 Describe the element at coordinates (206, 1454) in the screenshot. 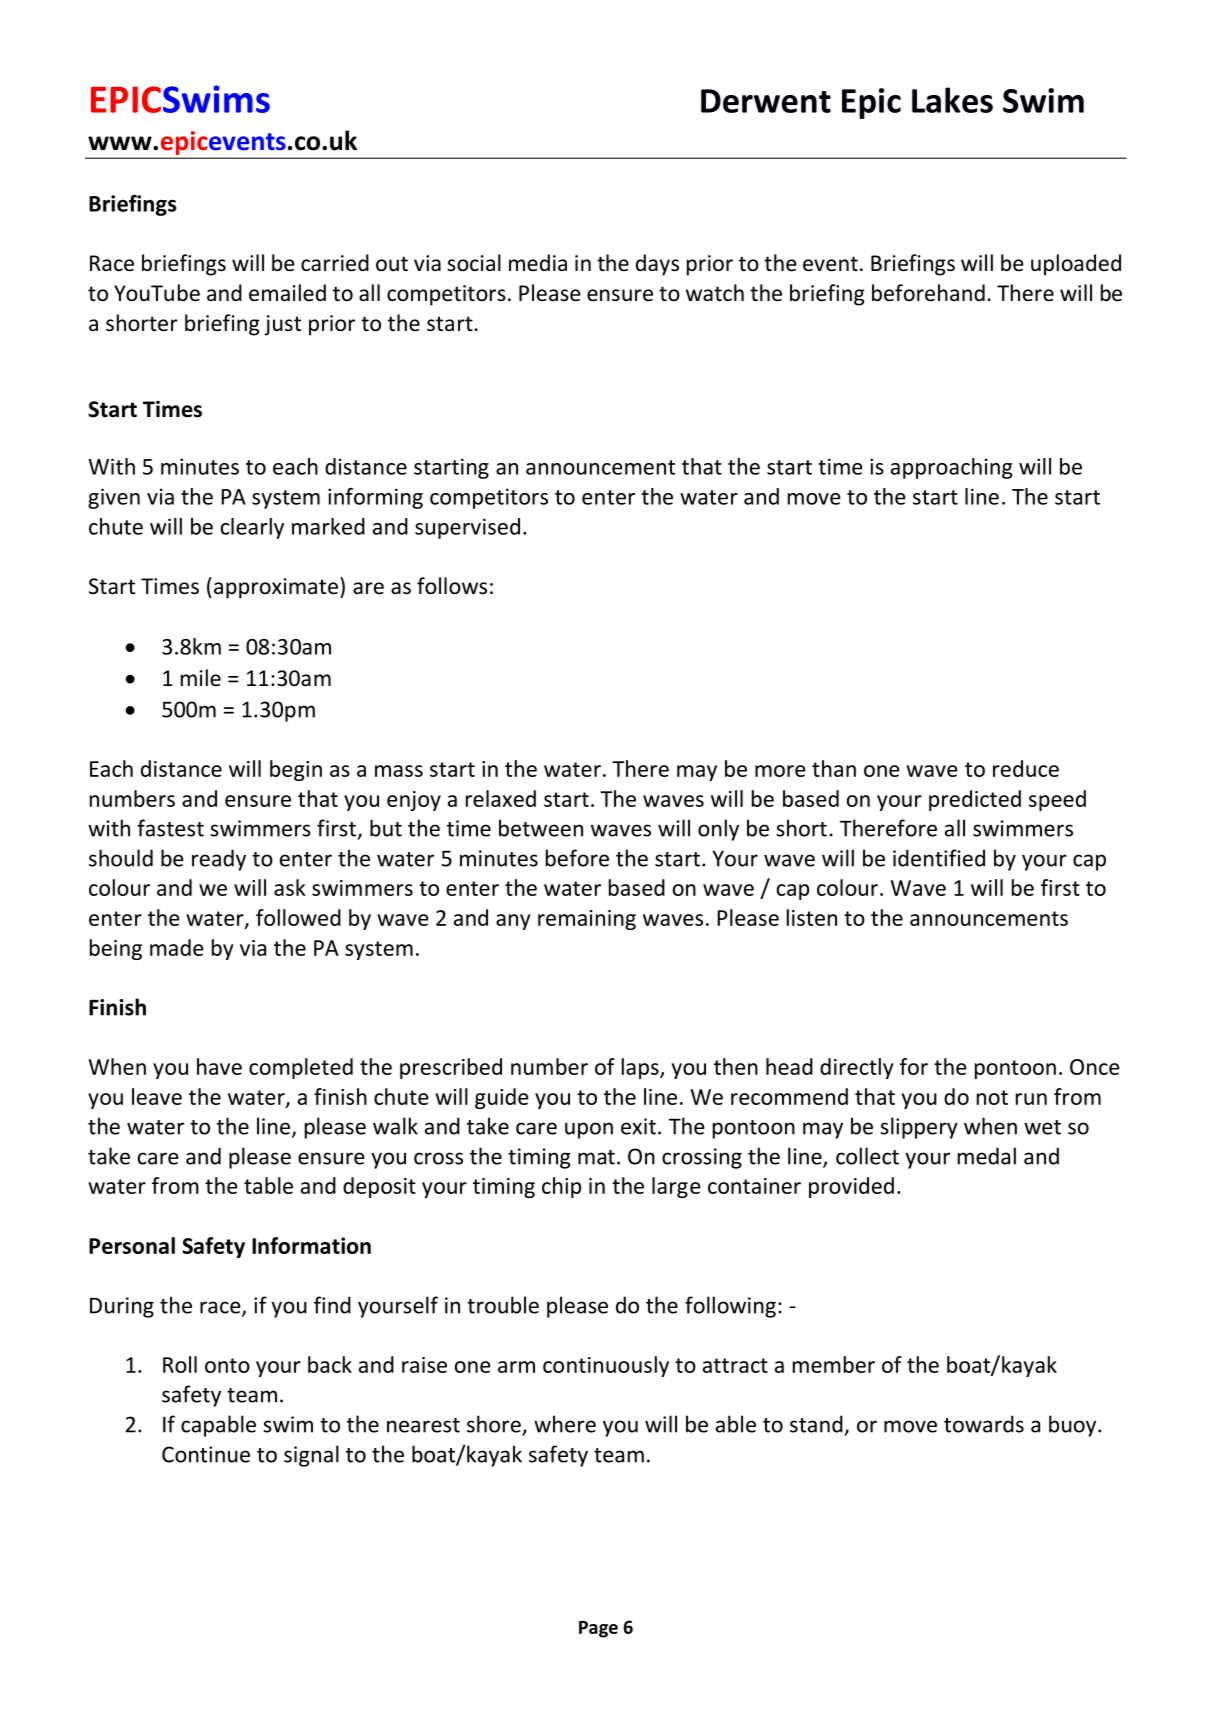

I see `Continue` at that location.
